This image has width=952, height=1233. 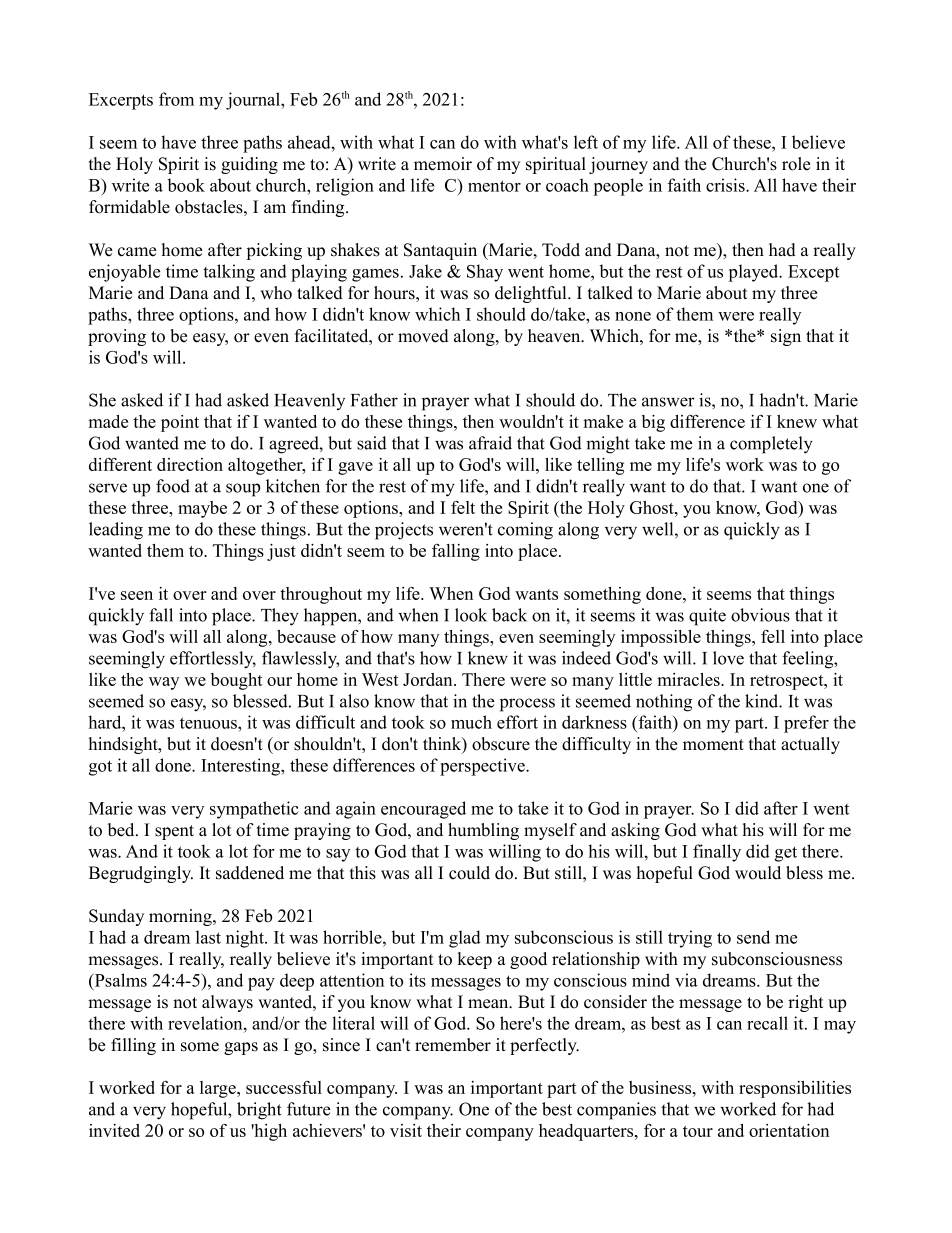 What do you see at coordinates (176, 99) in the image?
I see `from` at bounding box center [176, 99].
